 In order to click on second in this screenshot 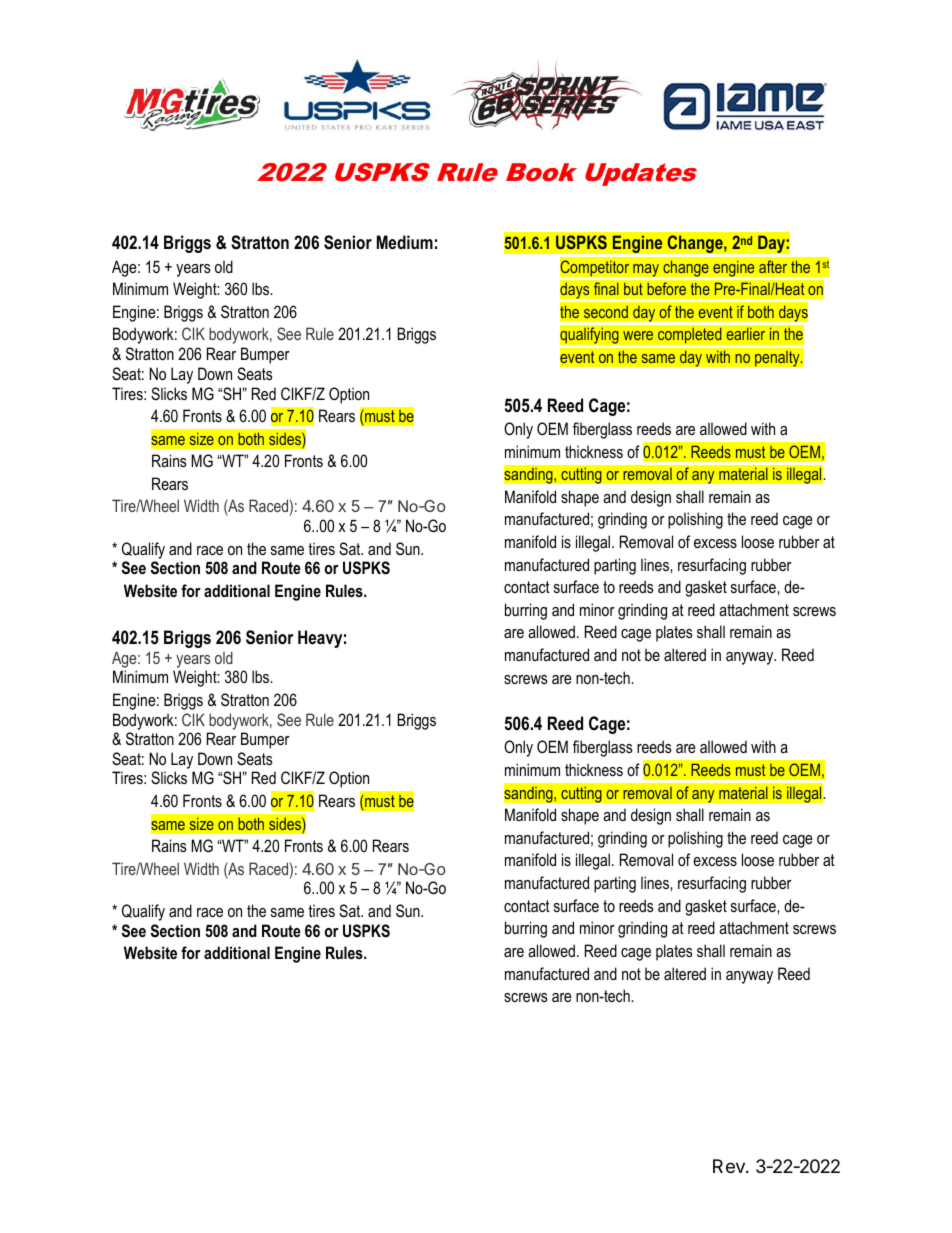, I will do `click(606, 312)`.
